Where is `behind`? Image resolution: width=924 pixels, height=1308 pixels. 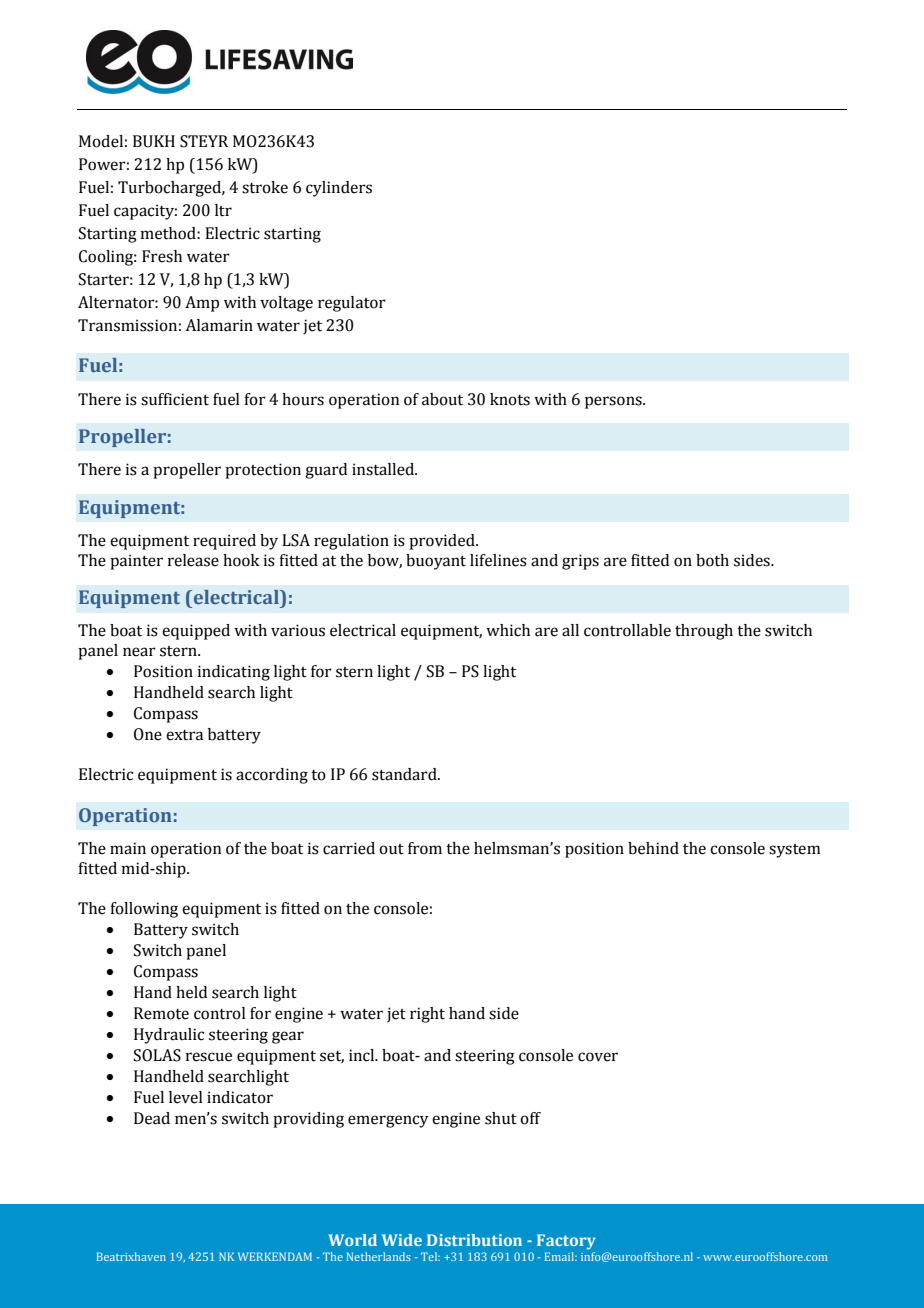 behind is located at coordinates (653, 848).
